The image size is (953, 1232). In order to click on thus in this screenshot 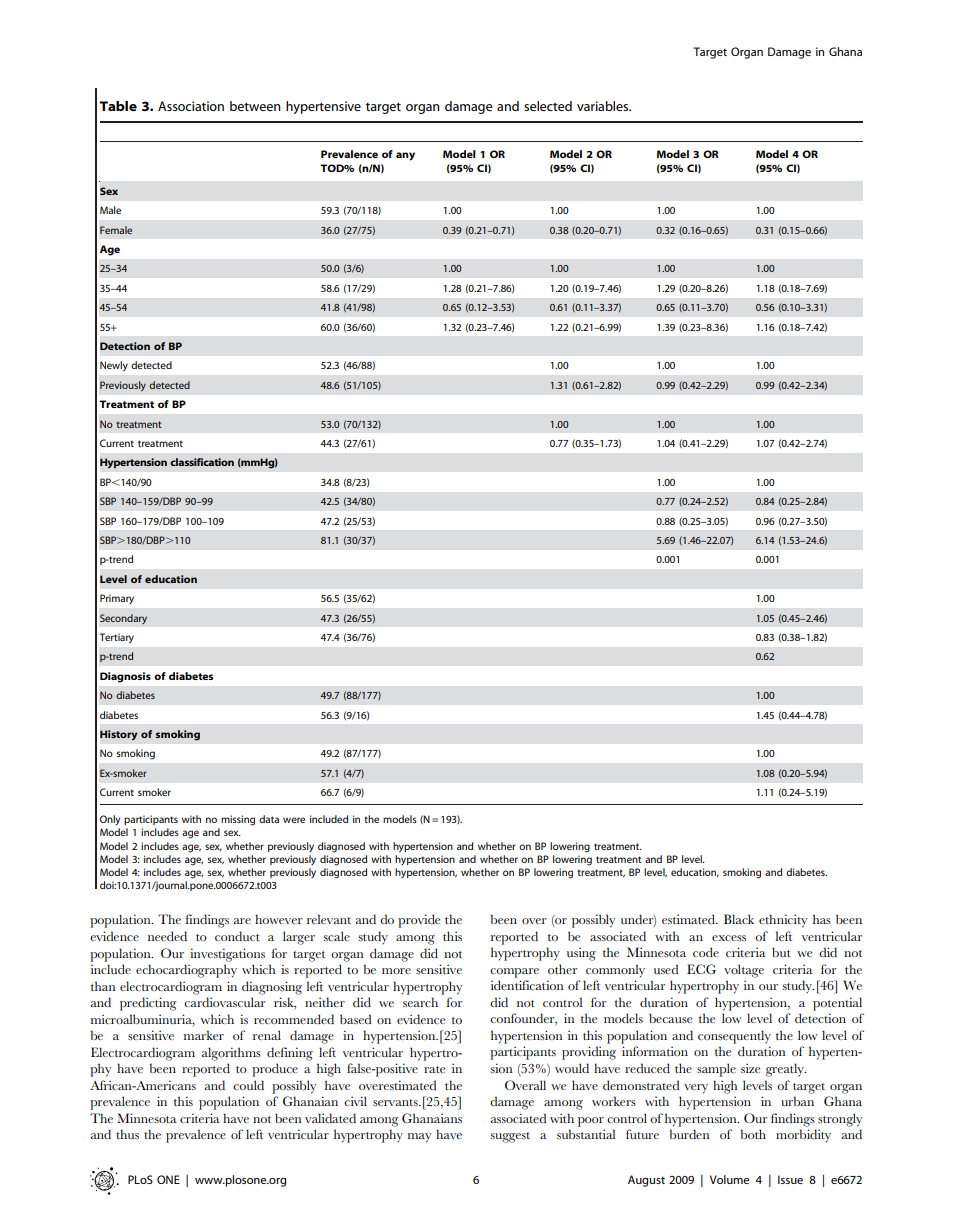, I will do `click(127, 1134)`.
